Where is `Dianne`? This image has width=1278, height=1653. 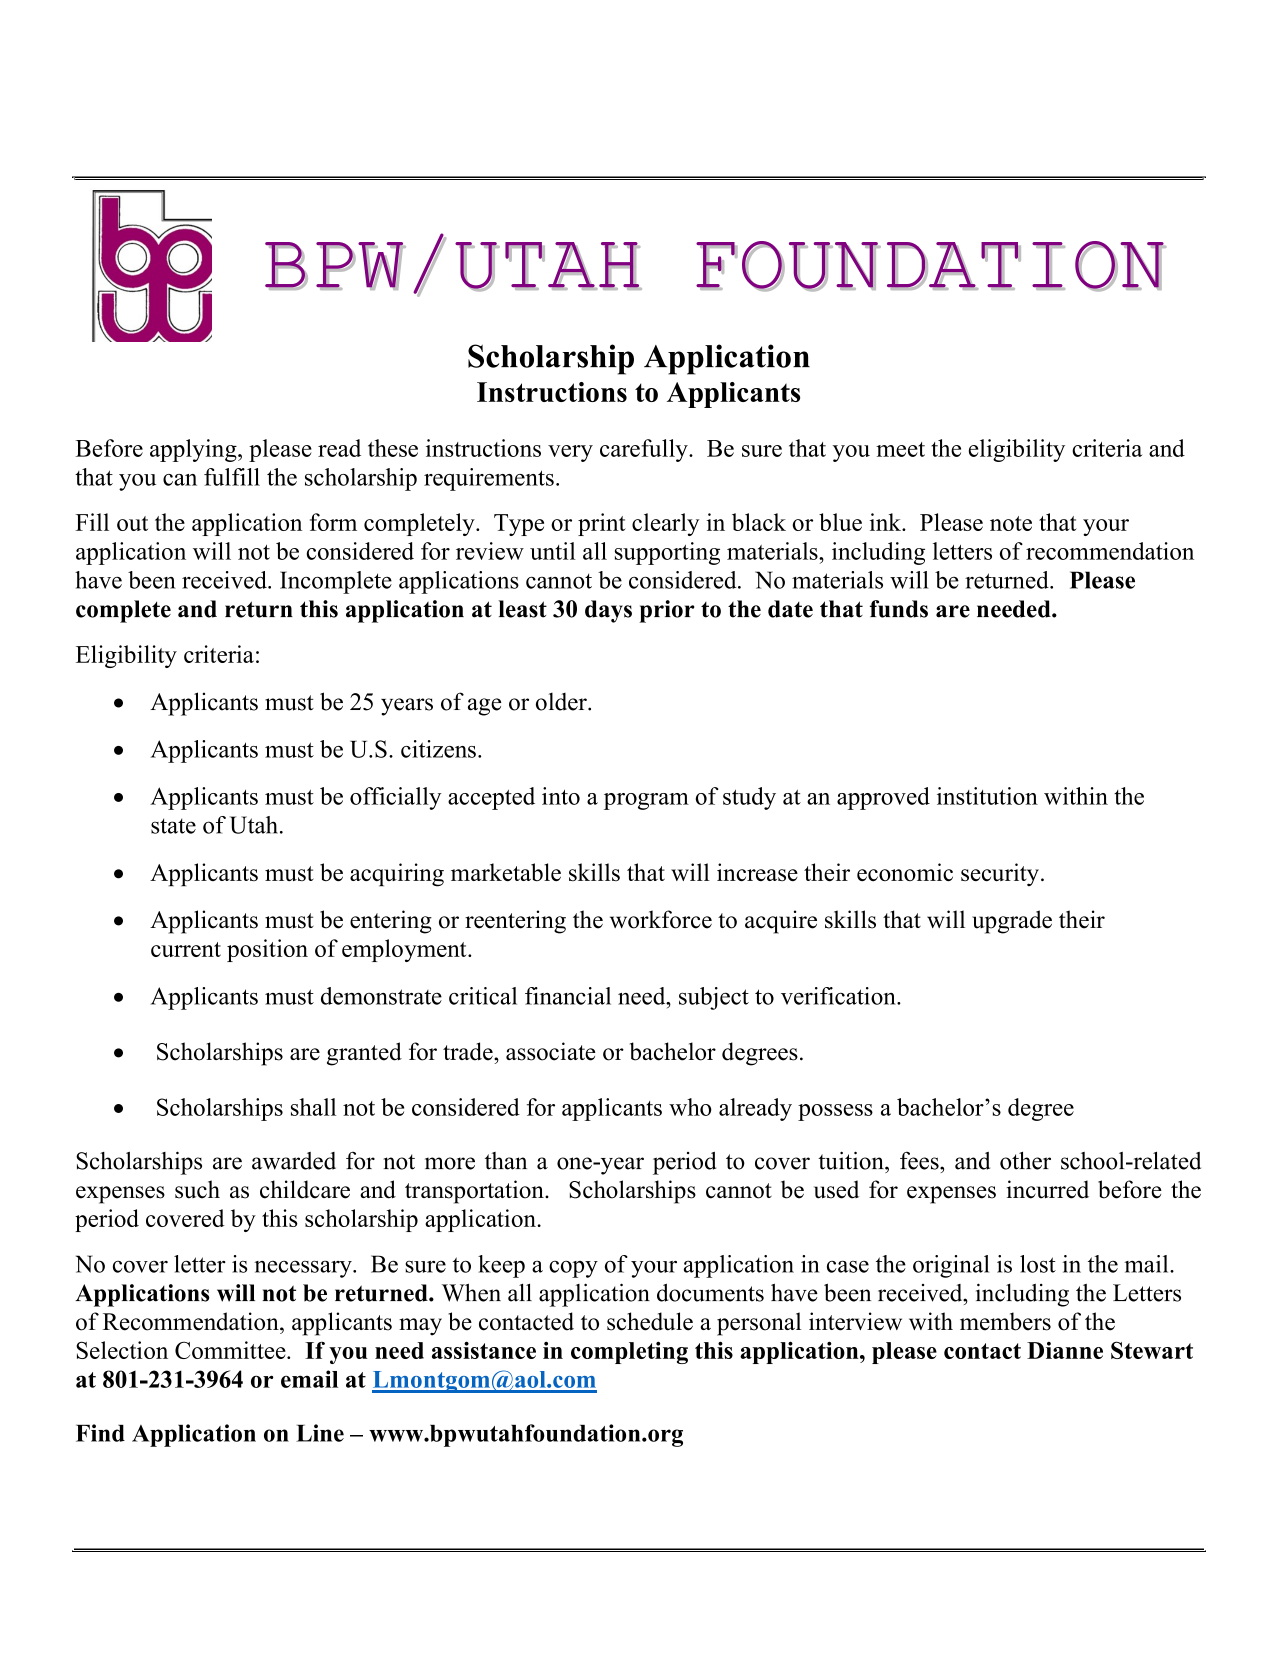
Dianne is located at coordinates (1065, 1350).
